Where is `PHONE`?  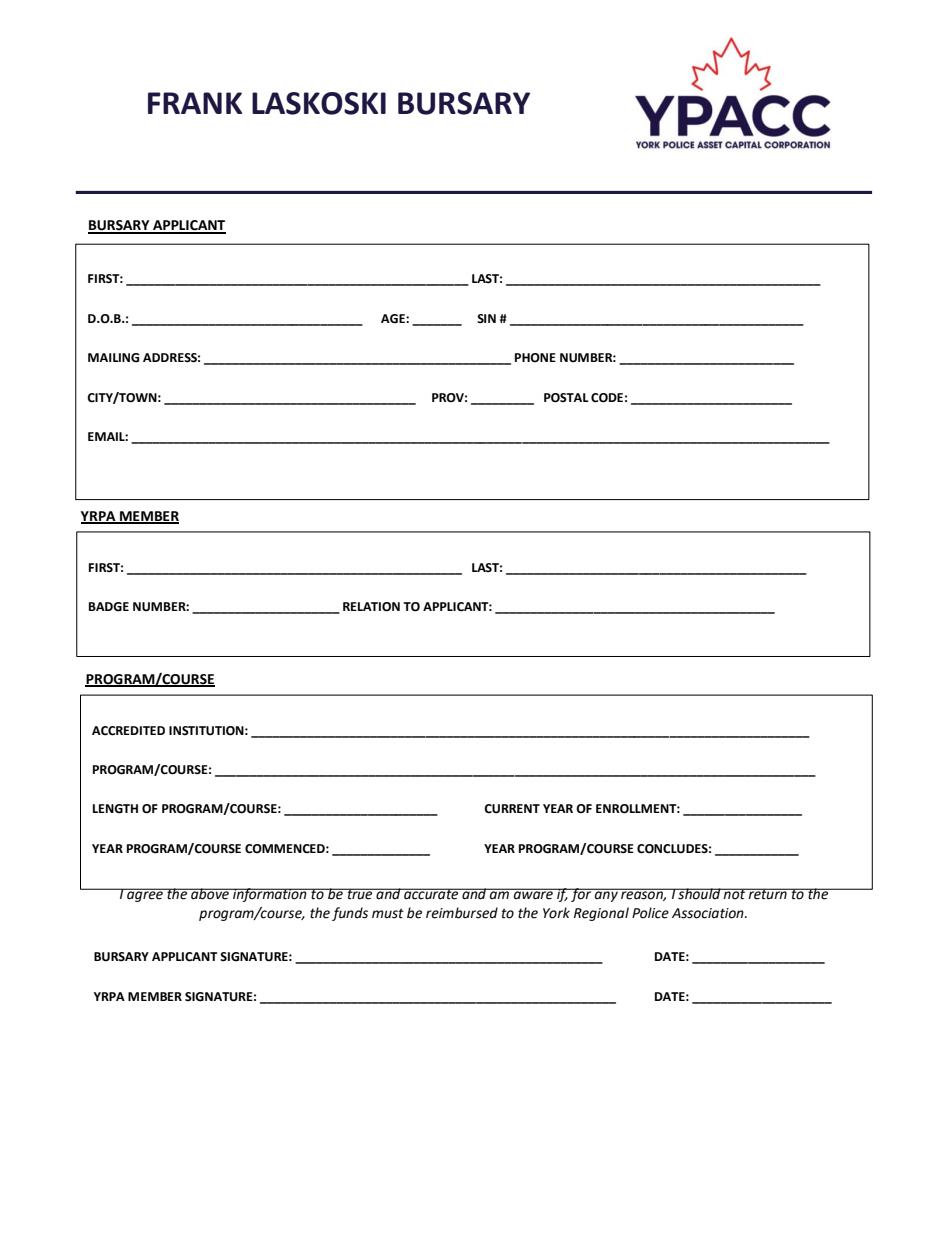 PHONE is located at coordinates (535, 358).
